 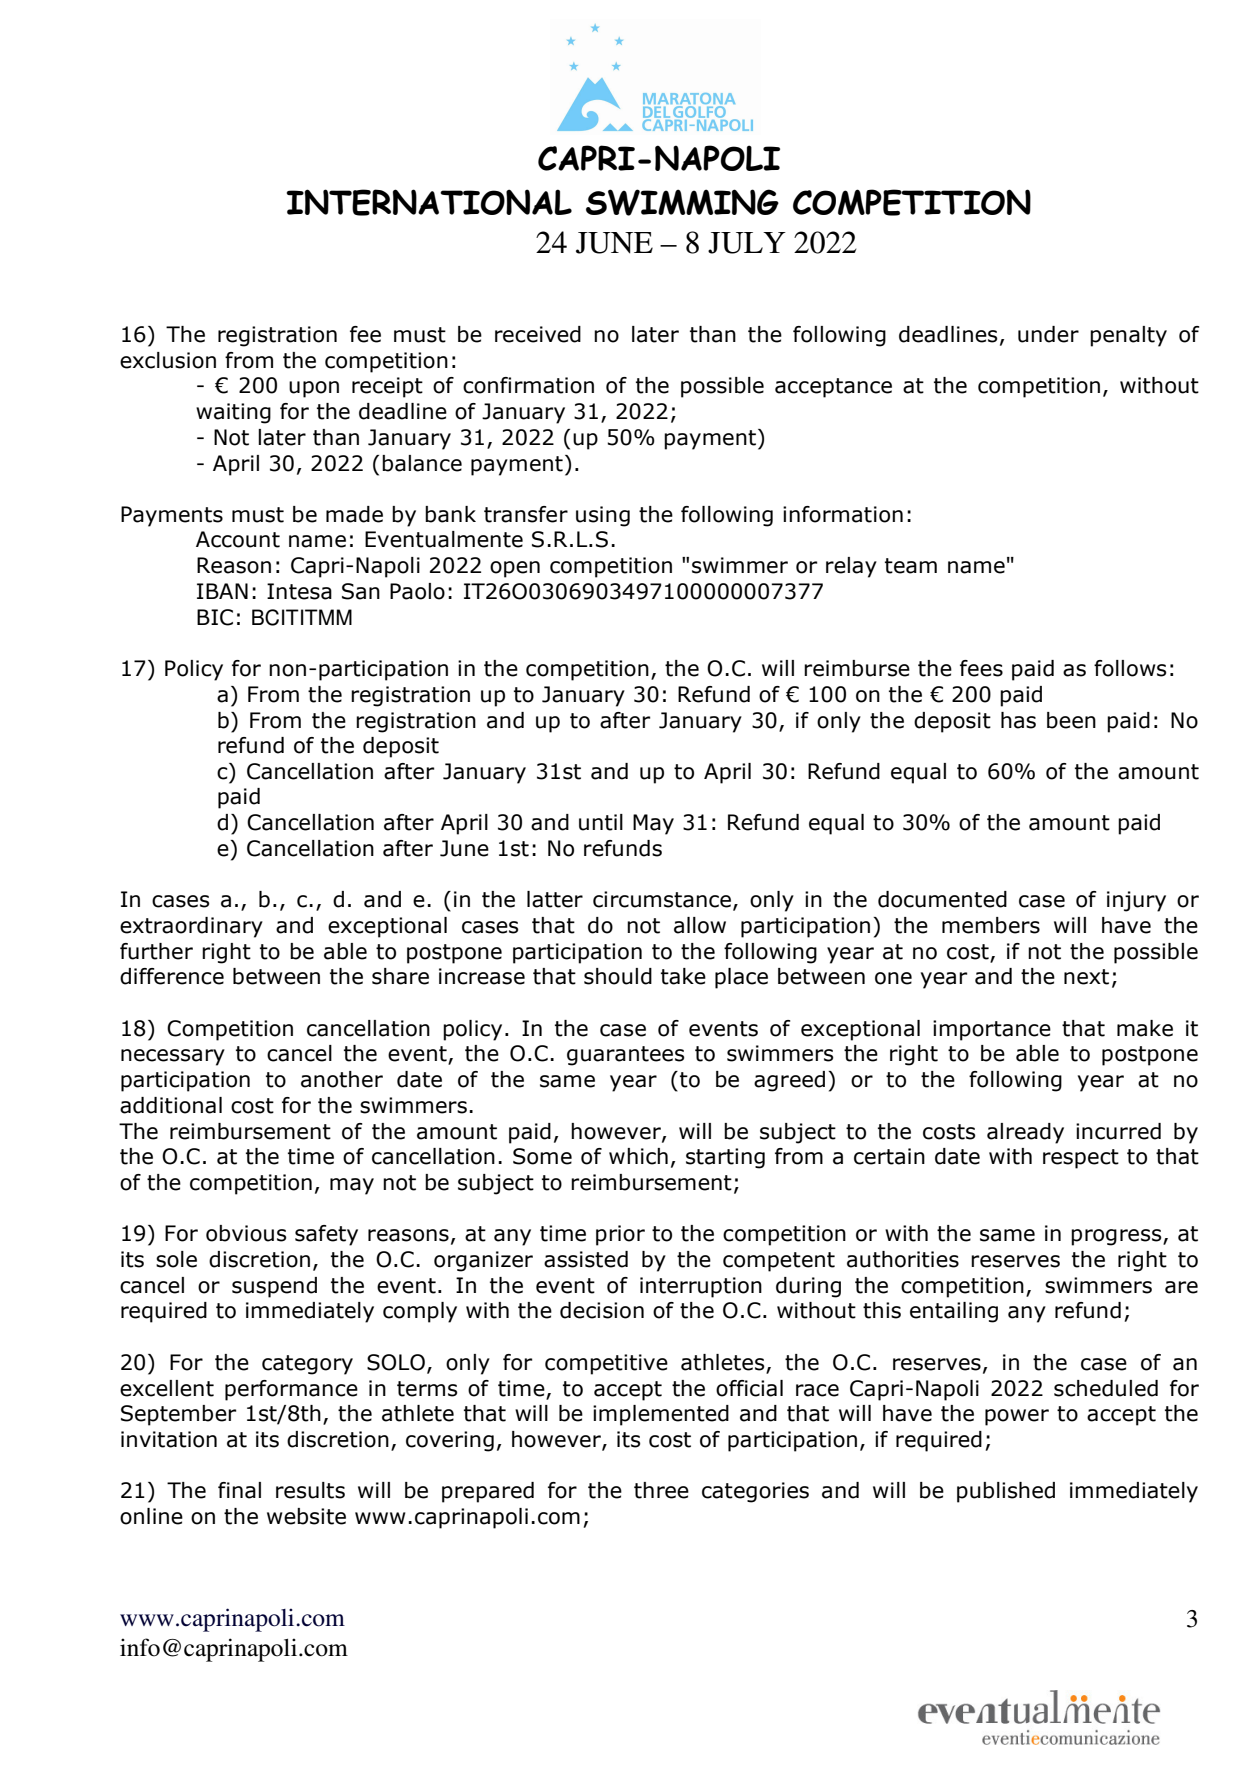 What do you see at coordinates (682, 202) in the screenshot?
I see `SWIMMING` at bounding box center [682, 202].
